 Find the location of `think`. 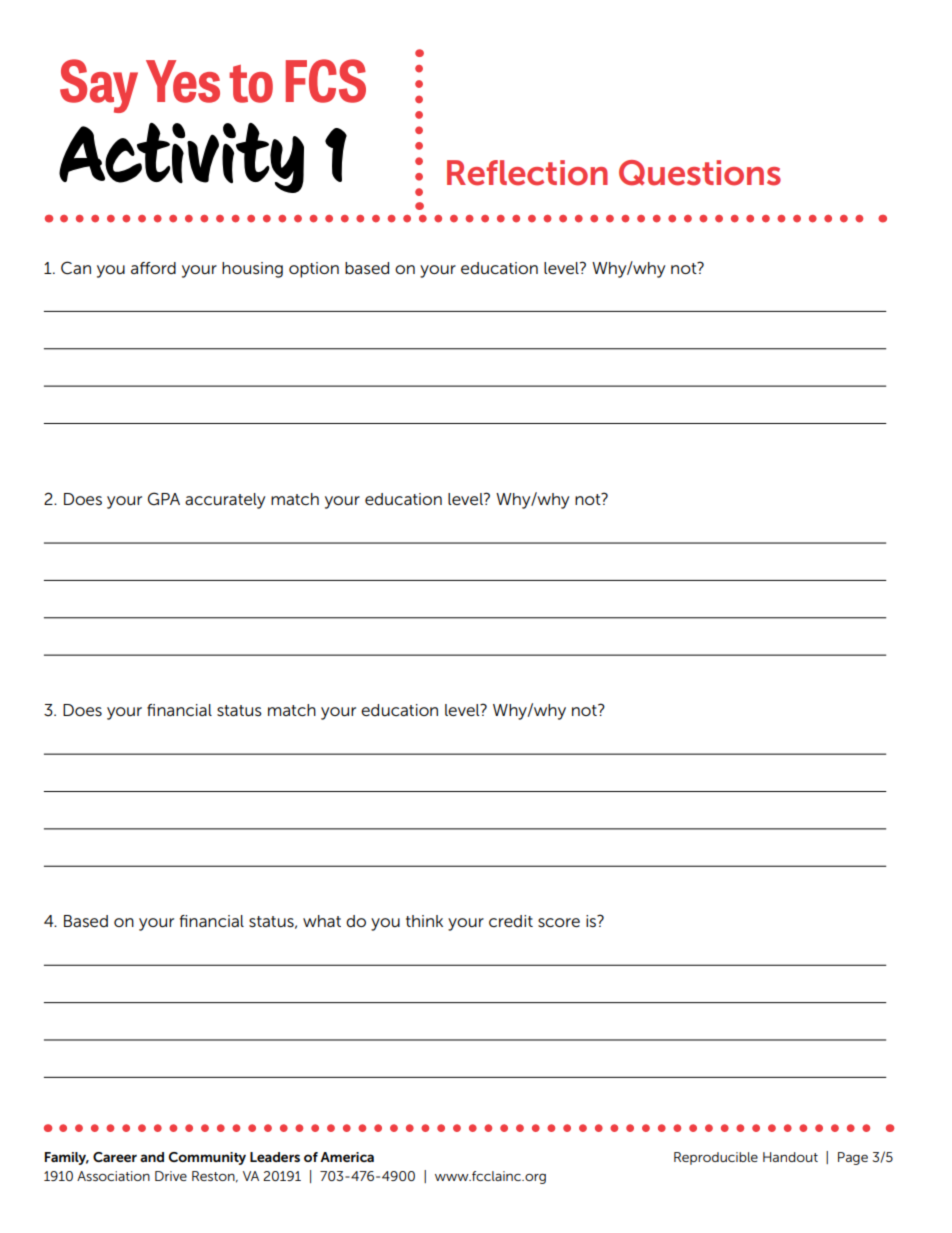

think is located at coordinates (424, 921).
